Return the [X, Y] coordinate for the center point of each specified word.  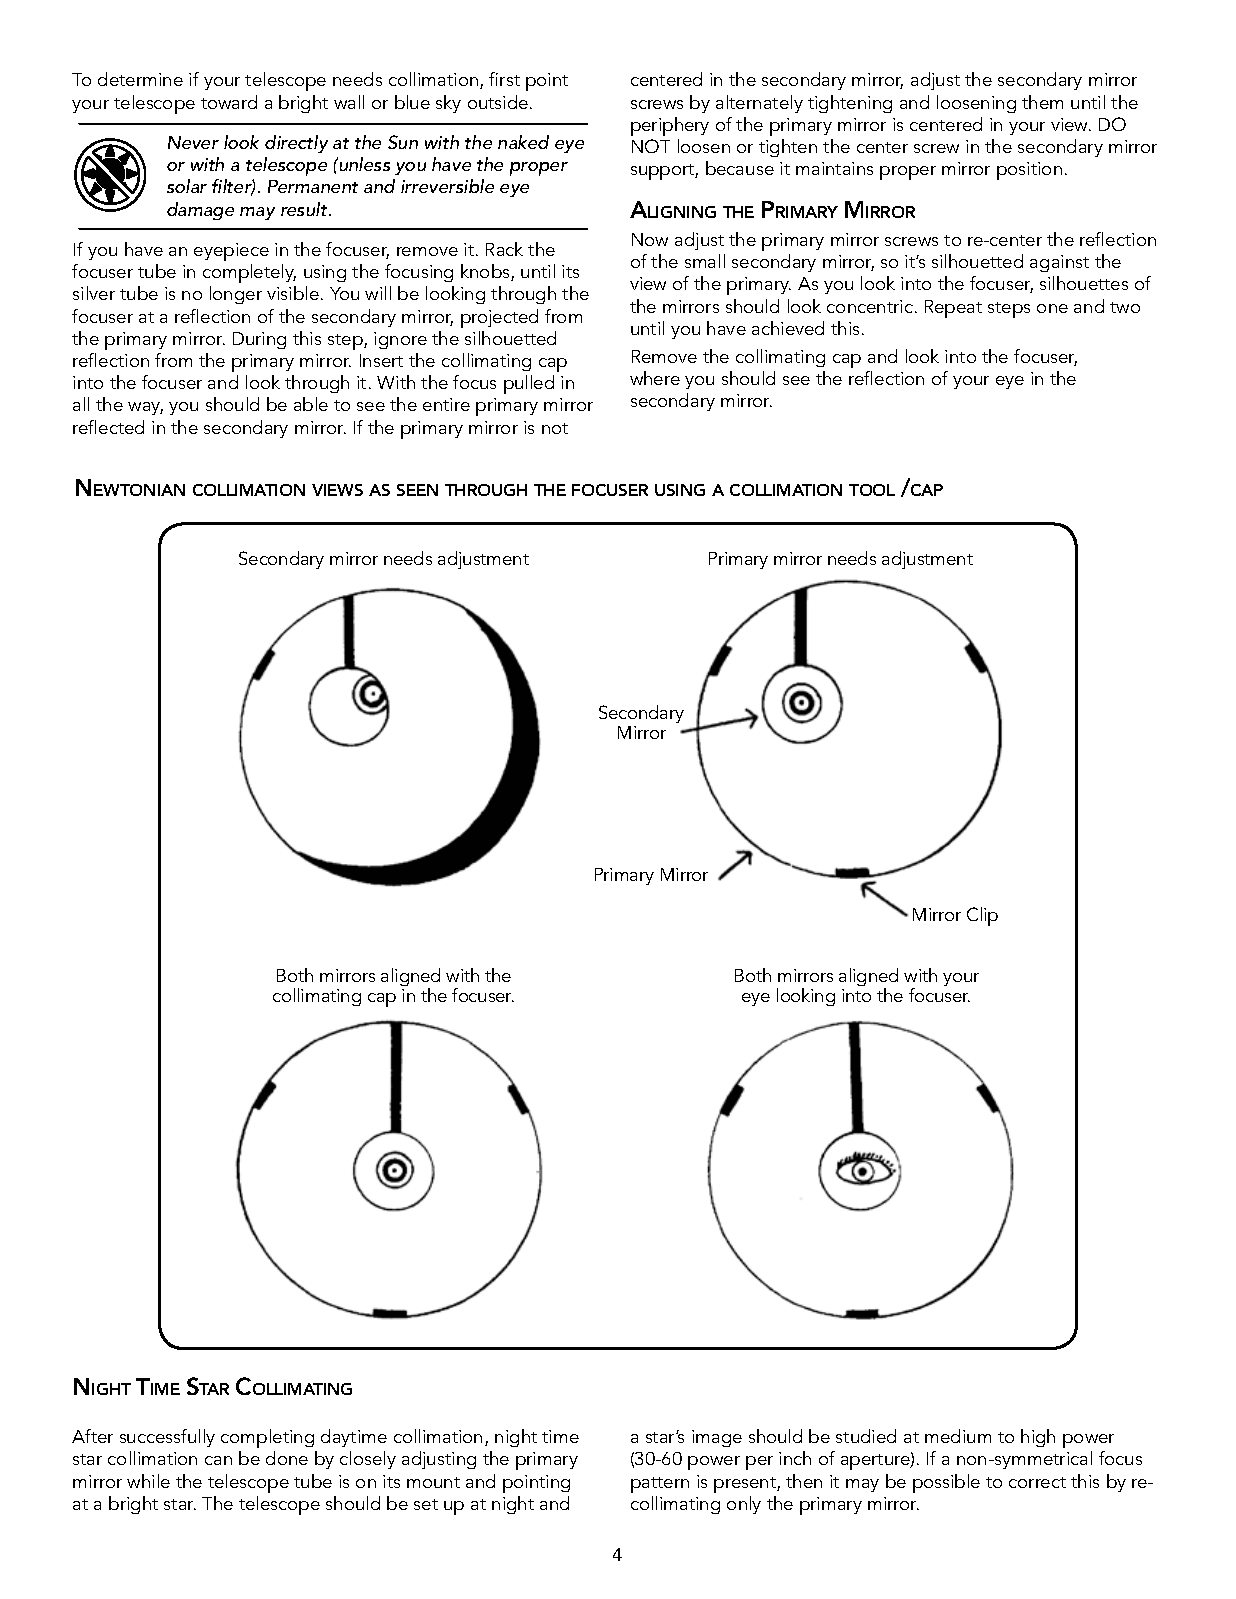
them [1042, 102]
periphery [670, 126]
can [218, 1460]
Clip [982, 916]
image [717, 1438]
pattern [660, 1485]
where [655, 378]
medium [958, 1436]
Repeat [953, 309]
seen [417, 490]
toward [229, 102]
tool [872, 490]
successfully [167, 1438]
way [145, 408]
